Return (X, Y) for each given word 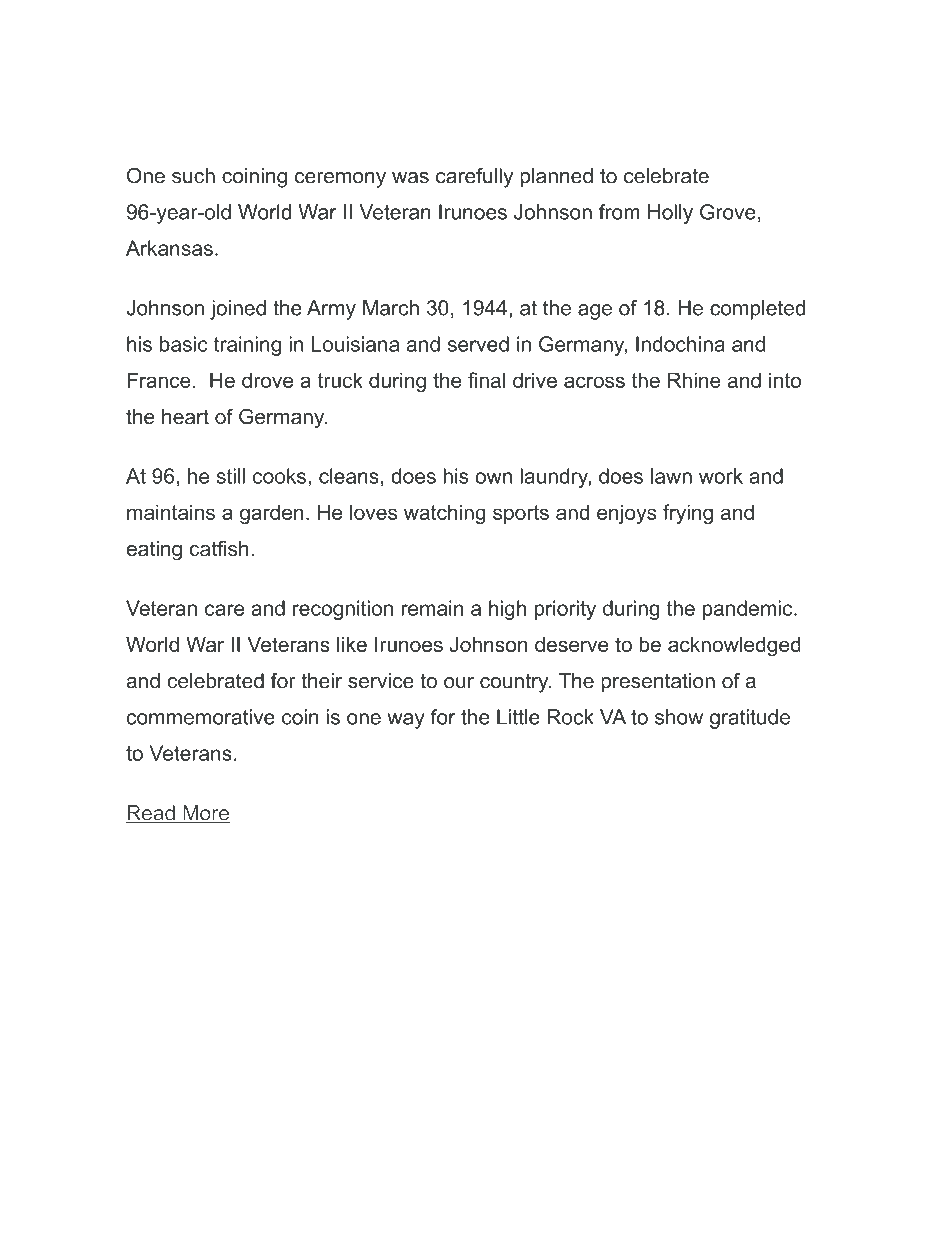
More (205, 814)
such (193, 176)
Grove (728, 212)
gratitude (750, 719)
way (406, 721)
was (410, 178)
